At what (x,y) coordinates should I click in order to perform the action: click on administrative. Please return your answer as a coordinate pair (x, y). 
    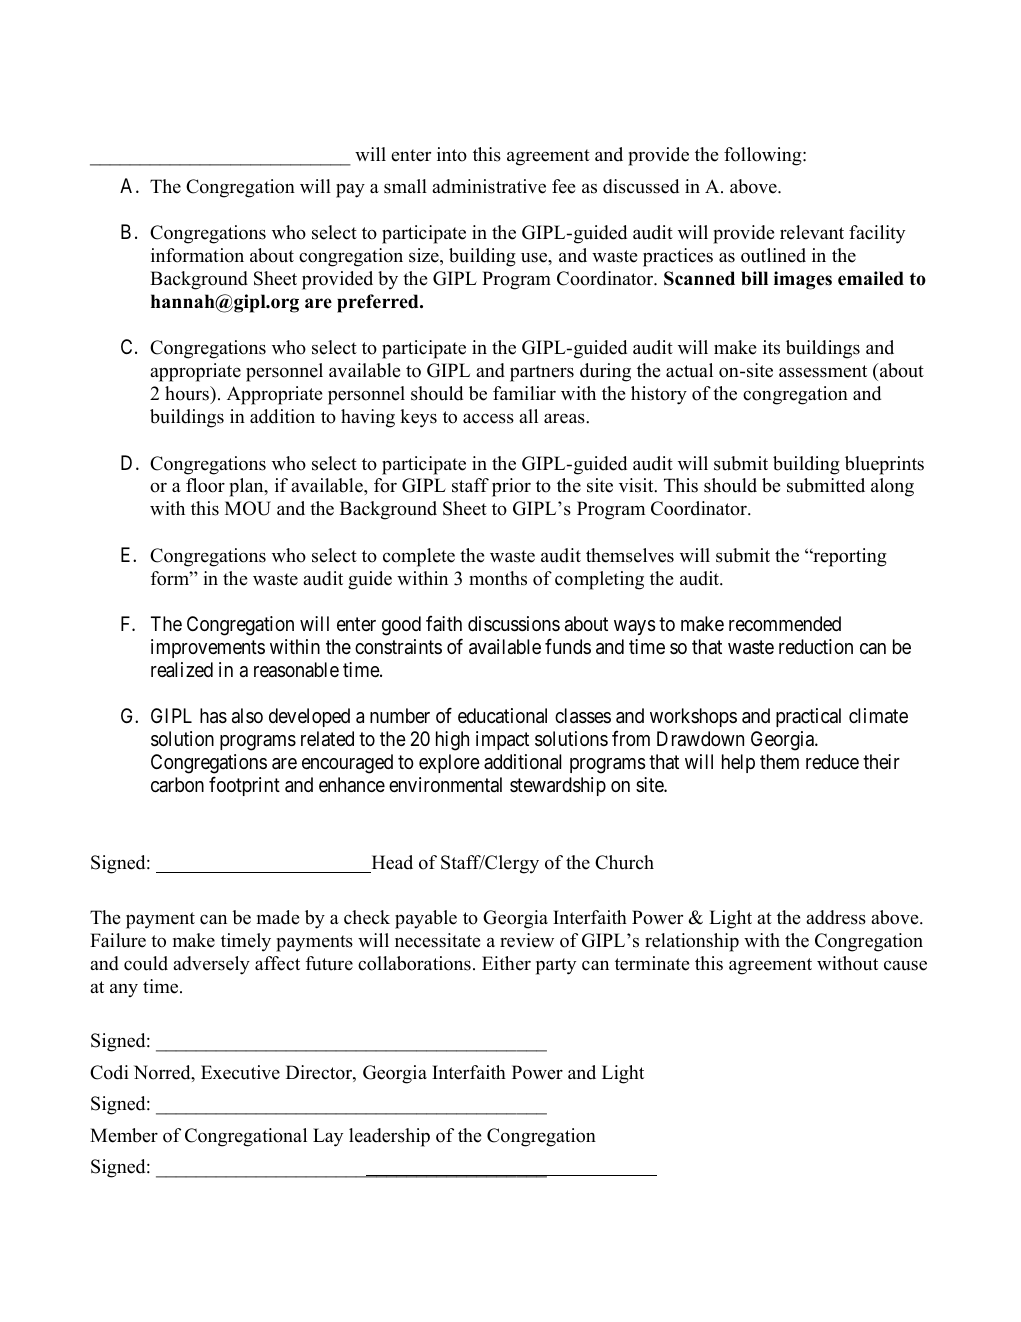
    Looking at the image, I should click on (489, 186).
